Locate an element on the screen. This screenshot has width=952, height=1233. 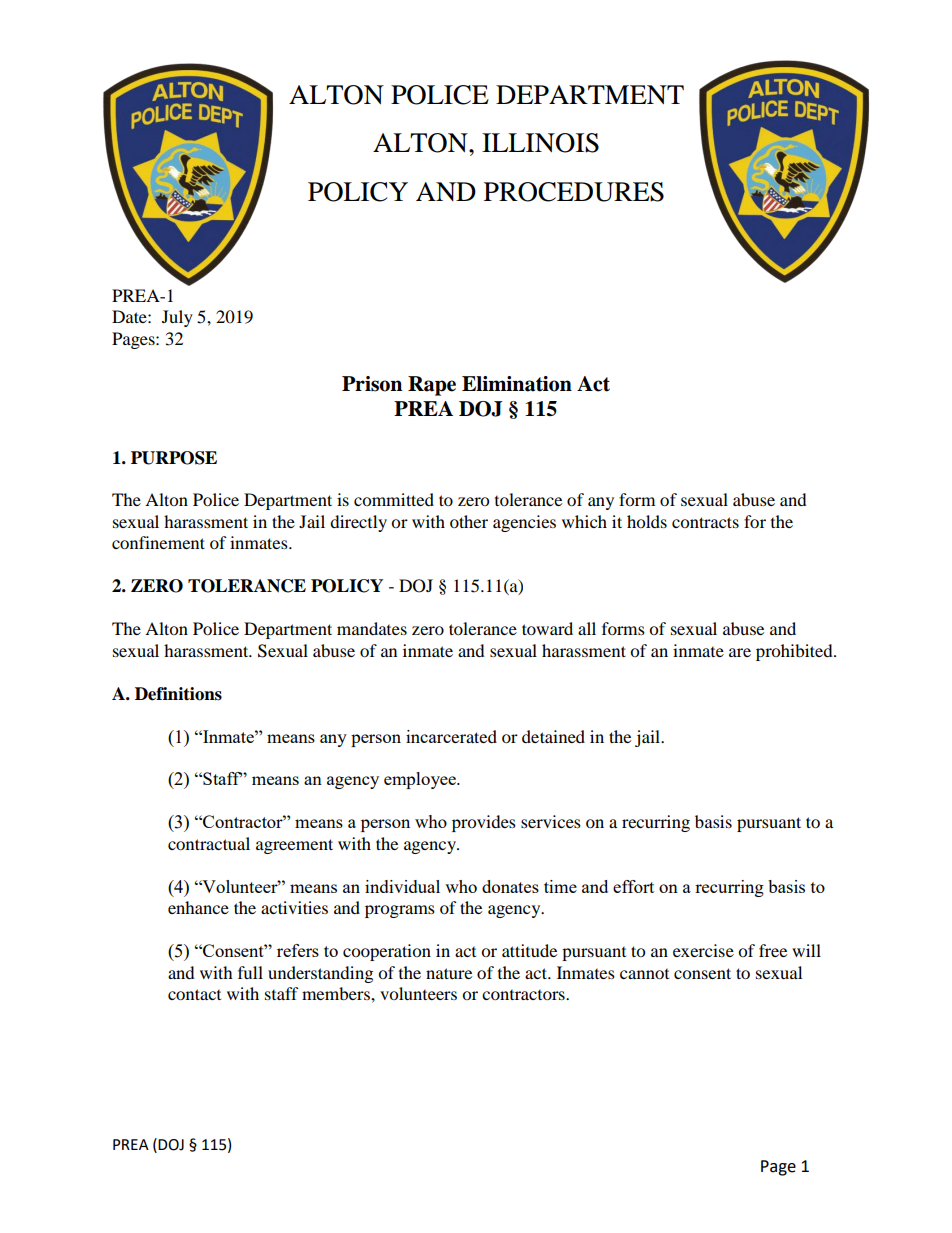
nature is located at coordinates (449, 973).
